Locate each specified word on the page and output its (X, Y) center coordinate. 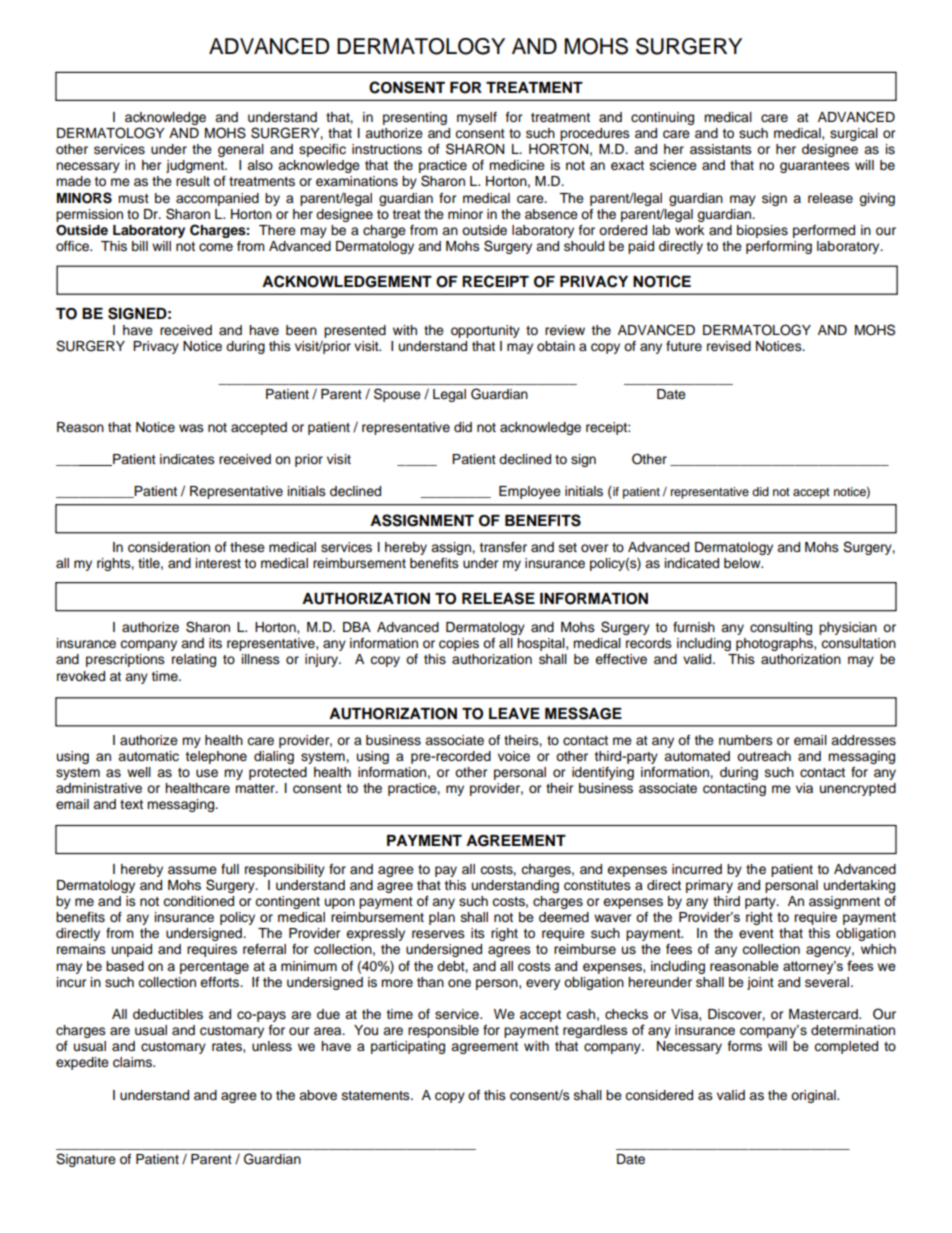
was (191, 428)
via (804, 788)
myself (477, 118)
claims (133, 1062)
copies (459, 644)
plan (442, 918)
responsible (443, 1031)
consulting (781, 628)
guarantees (815, 167)
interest (218, 563)
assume (192, 870)
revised (729, 346)
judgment (196, 166)
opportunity (485, 331)
